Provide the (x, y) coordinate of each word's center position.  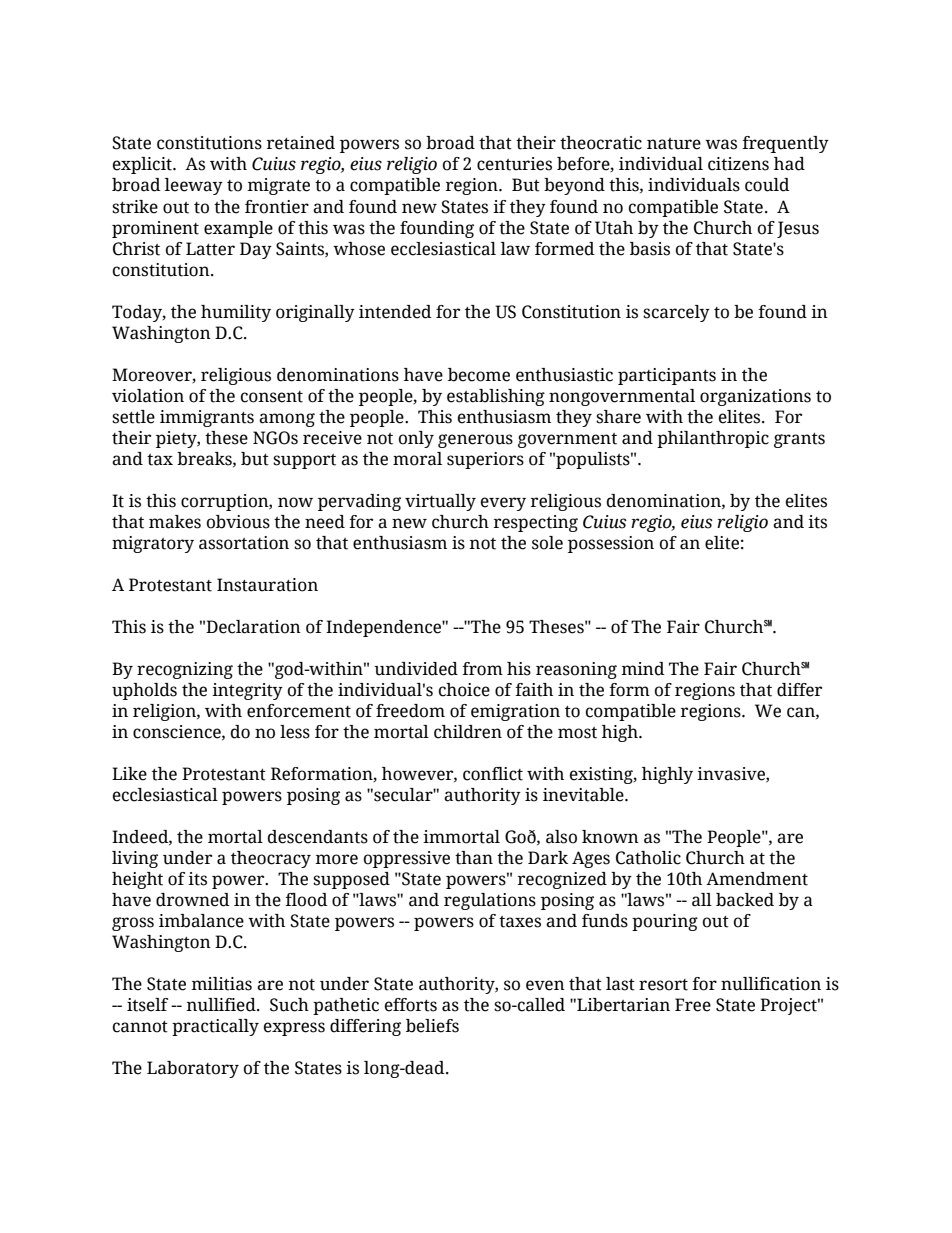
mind (643, 669)
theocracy (271, 859)
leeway (194, 186)
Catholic (648, 858)
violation (148, 396)
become (479, 375)
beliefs (432, 1026)
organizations (755, 397)
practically (215, 1027)
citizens (738, 164)
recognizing (185, 670)
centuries (514, 164)
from (482, 669)
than (474, 858)
